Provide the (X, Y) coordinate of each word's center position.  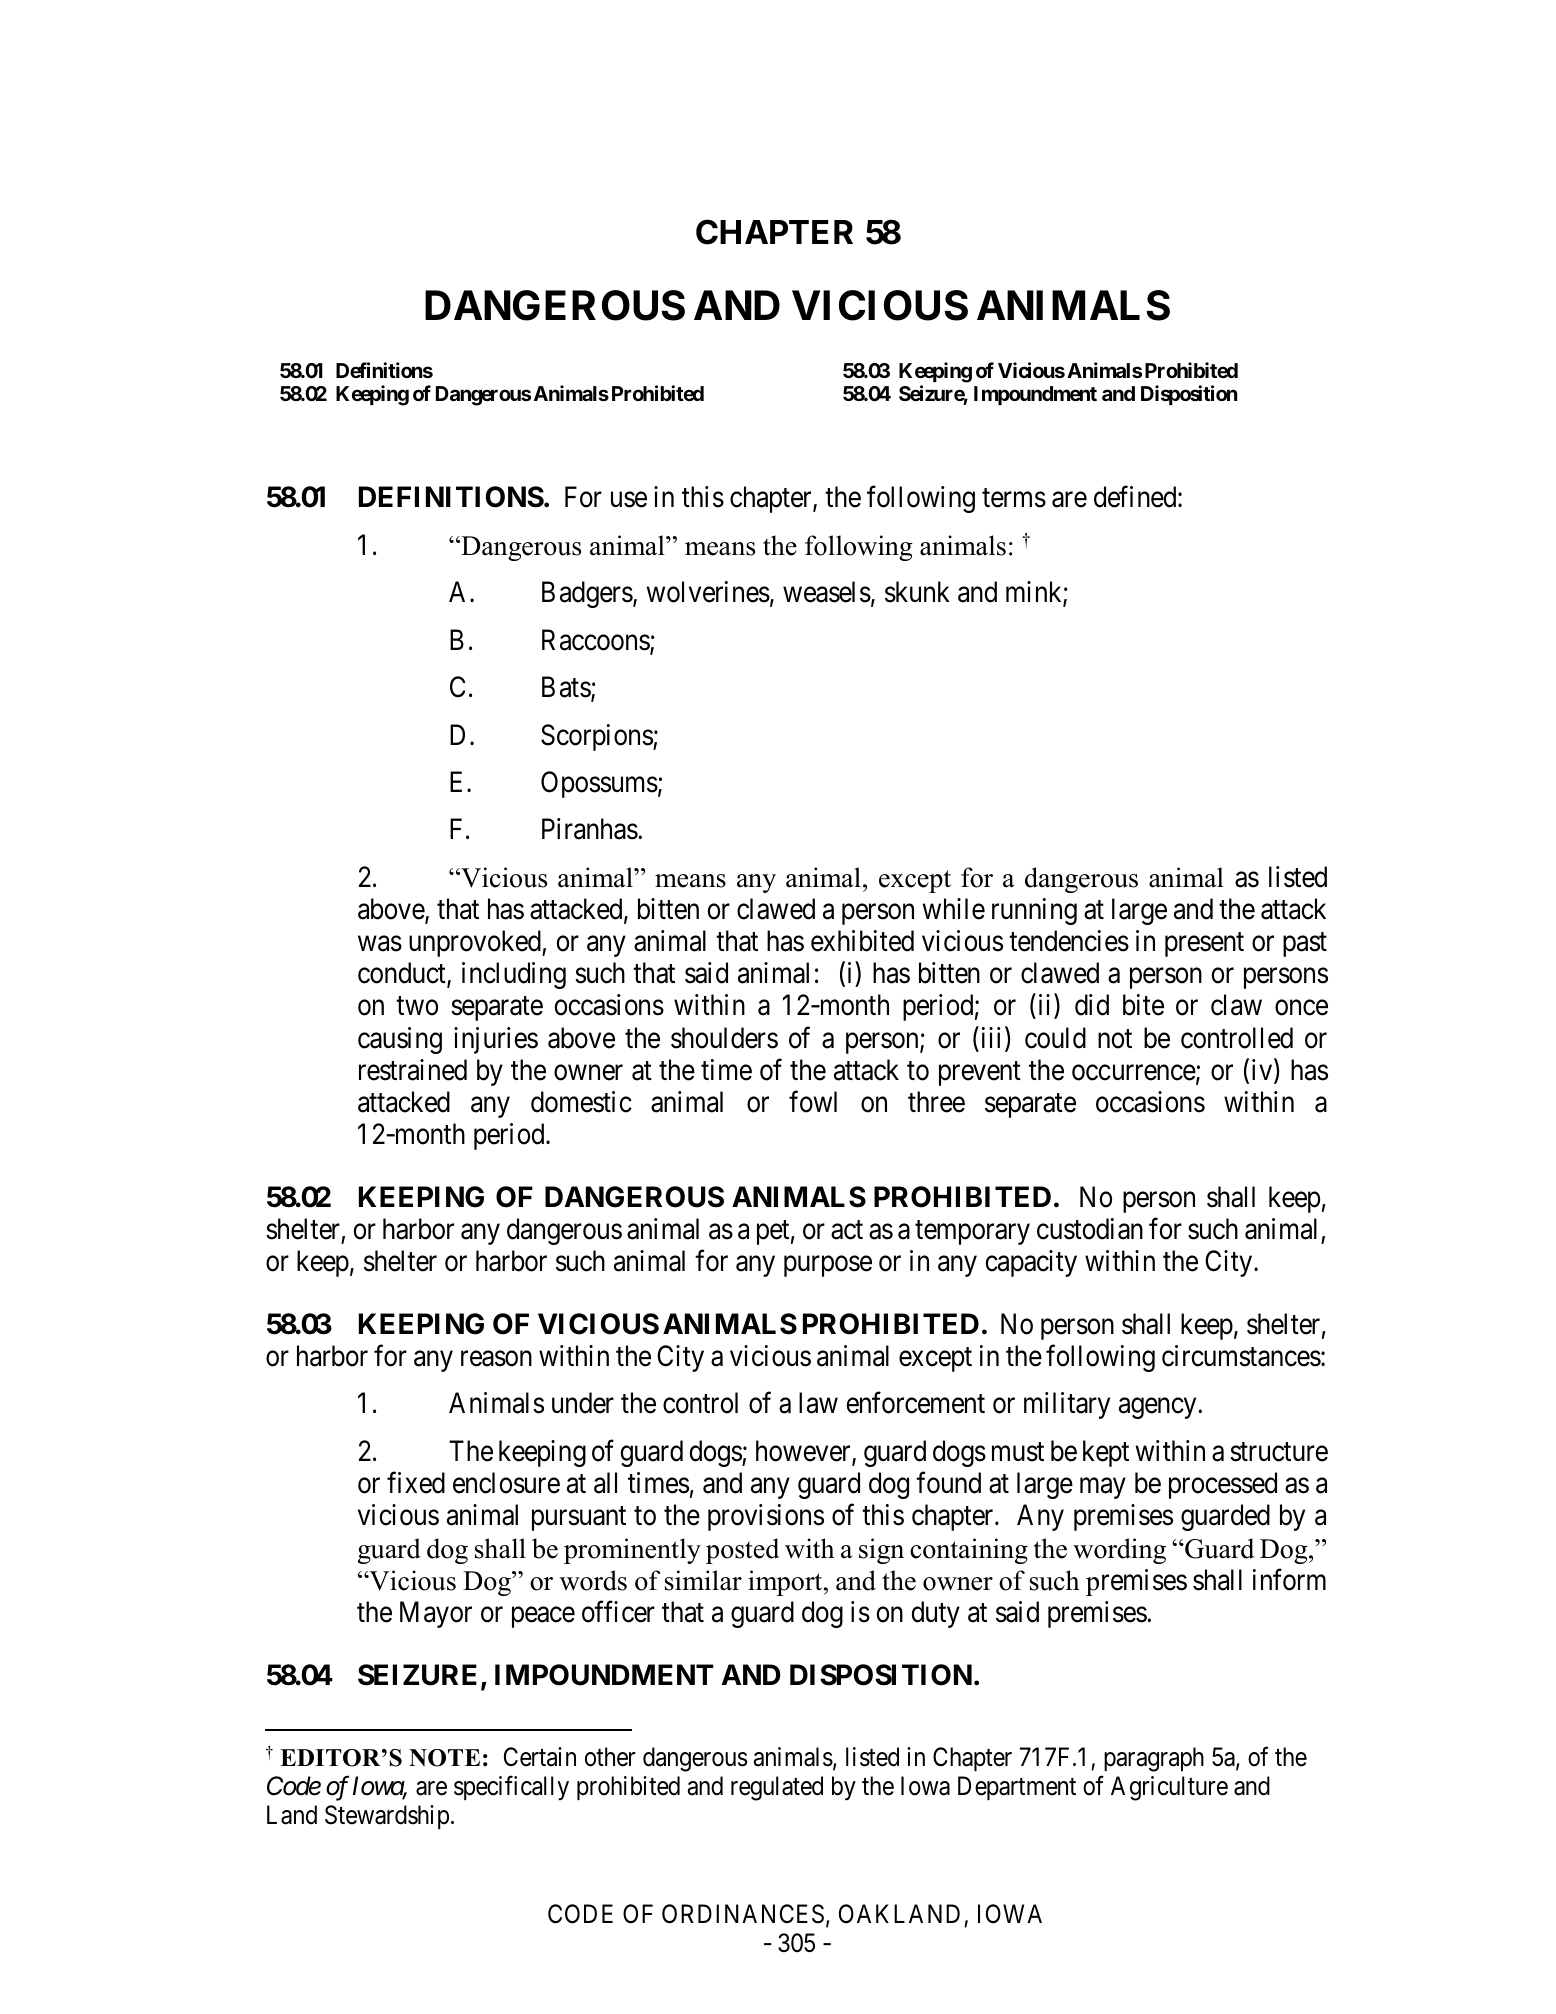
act (847, 1230)
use (629, 500)
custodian (1090, 1229)
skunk (917, 592)
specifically (511, 1788)
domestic (581, 1102)
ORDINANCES (743, 1914)
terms (1014, 498)
